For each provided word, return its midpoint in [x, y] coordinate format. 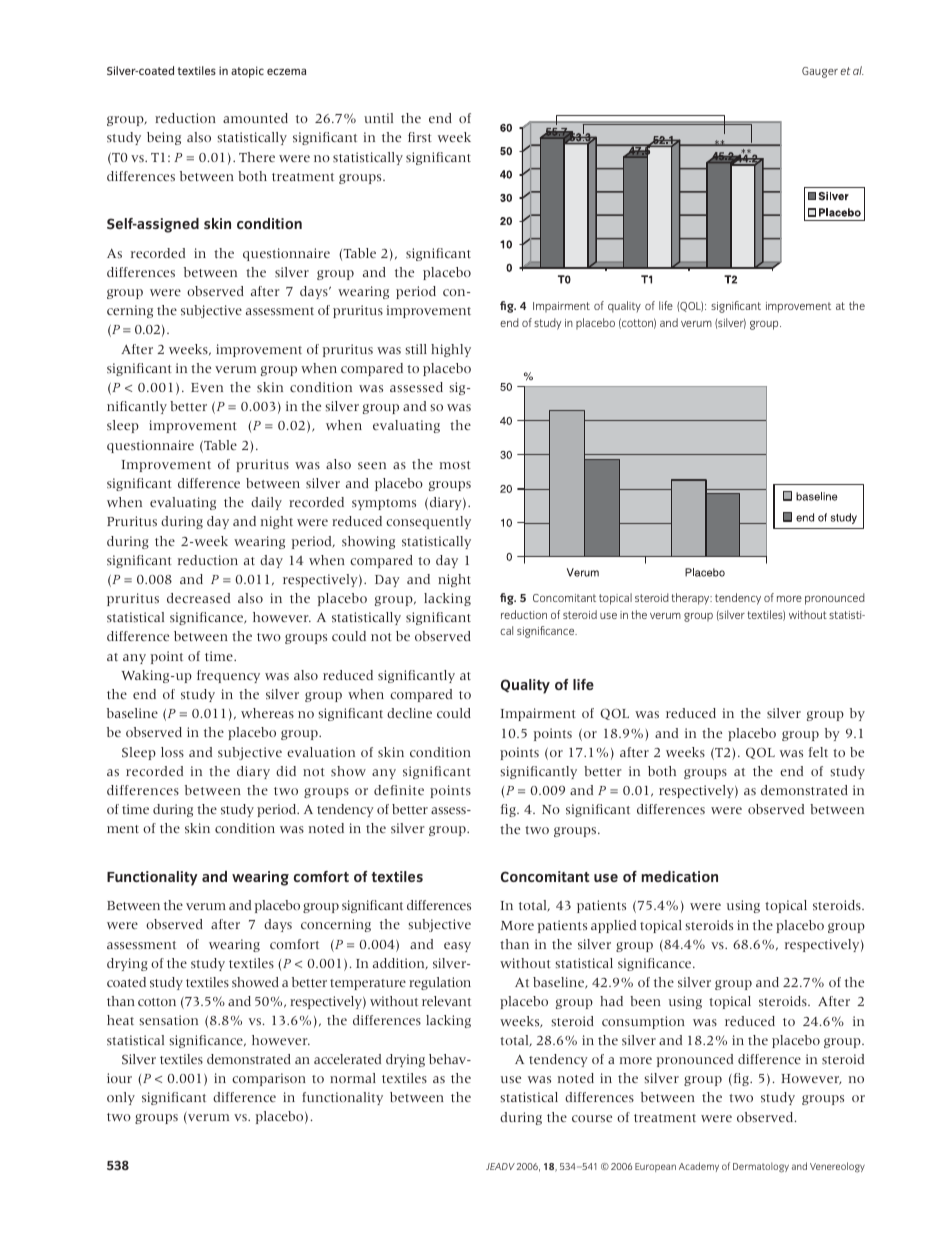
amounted [255, 118]
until [378, 118]
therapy [691, 599]
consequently [428, 522]
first [420, 137]
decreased [198, 598]
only [121, 1098]
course [592, 1118]
